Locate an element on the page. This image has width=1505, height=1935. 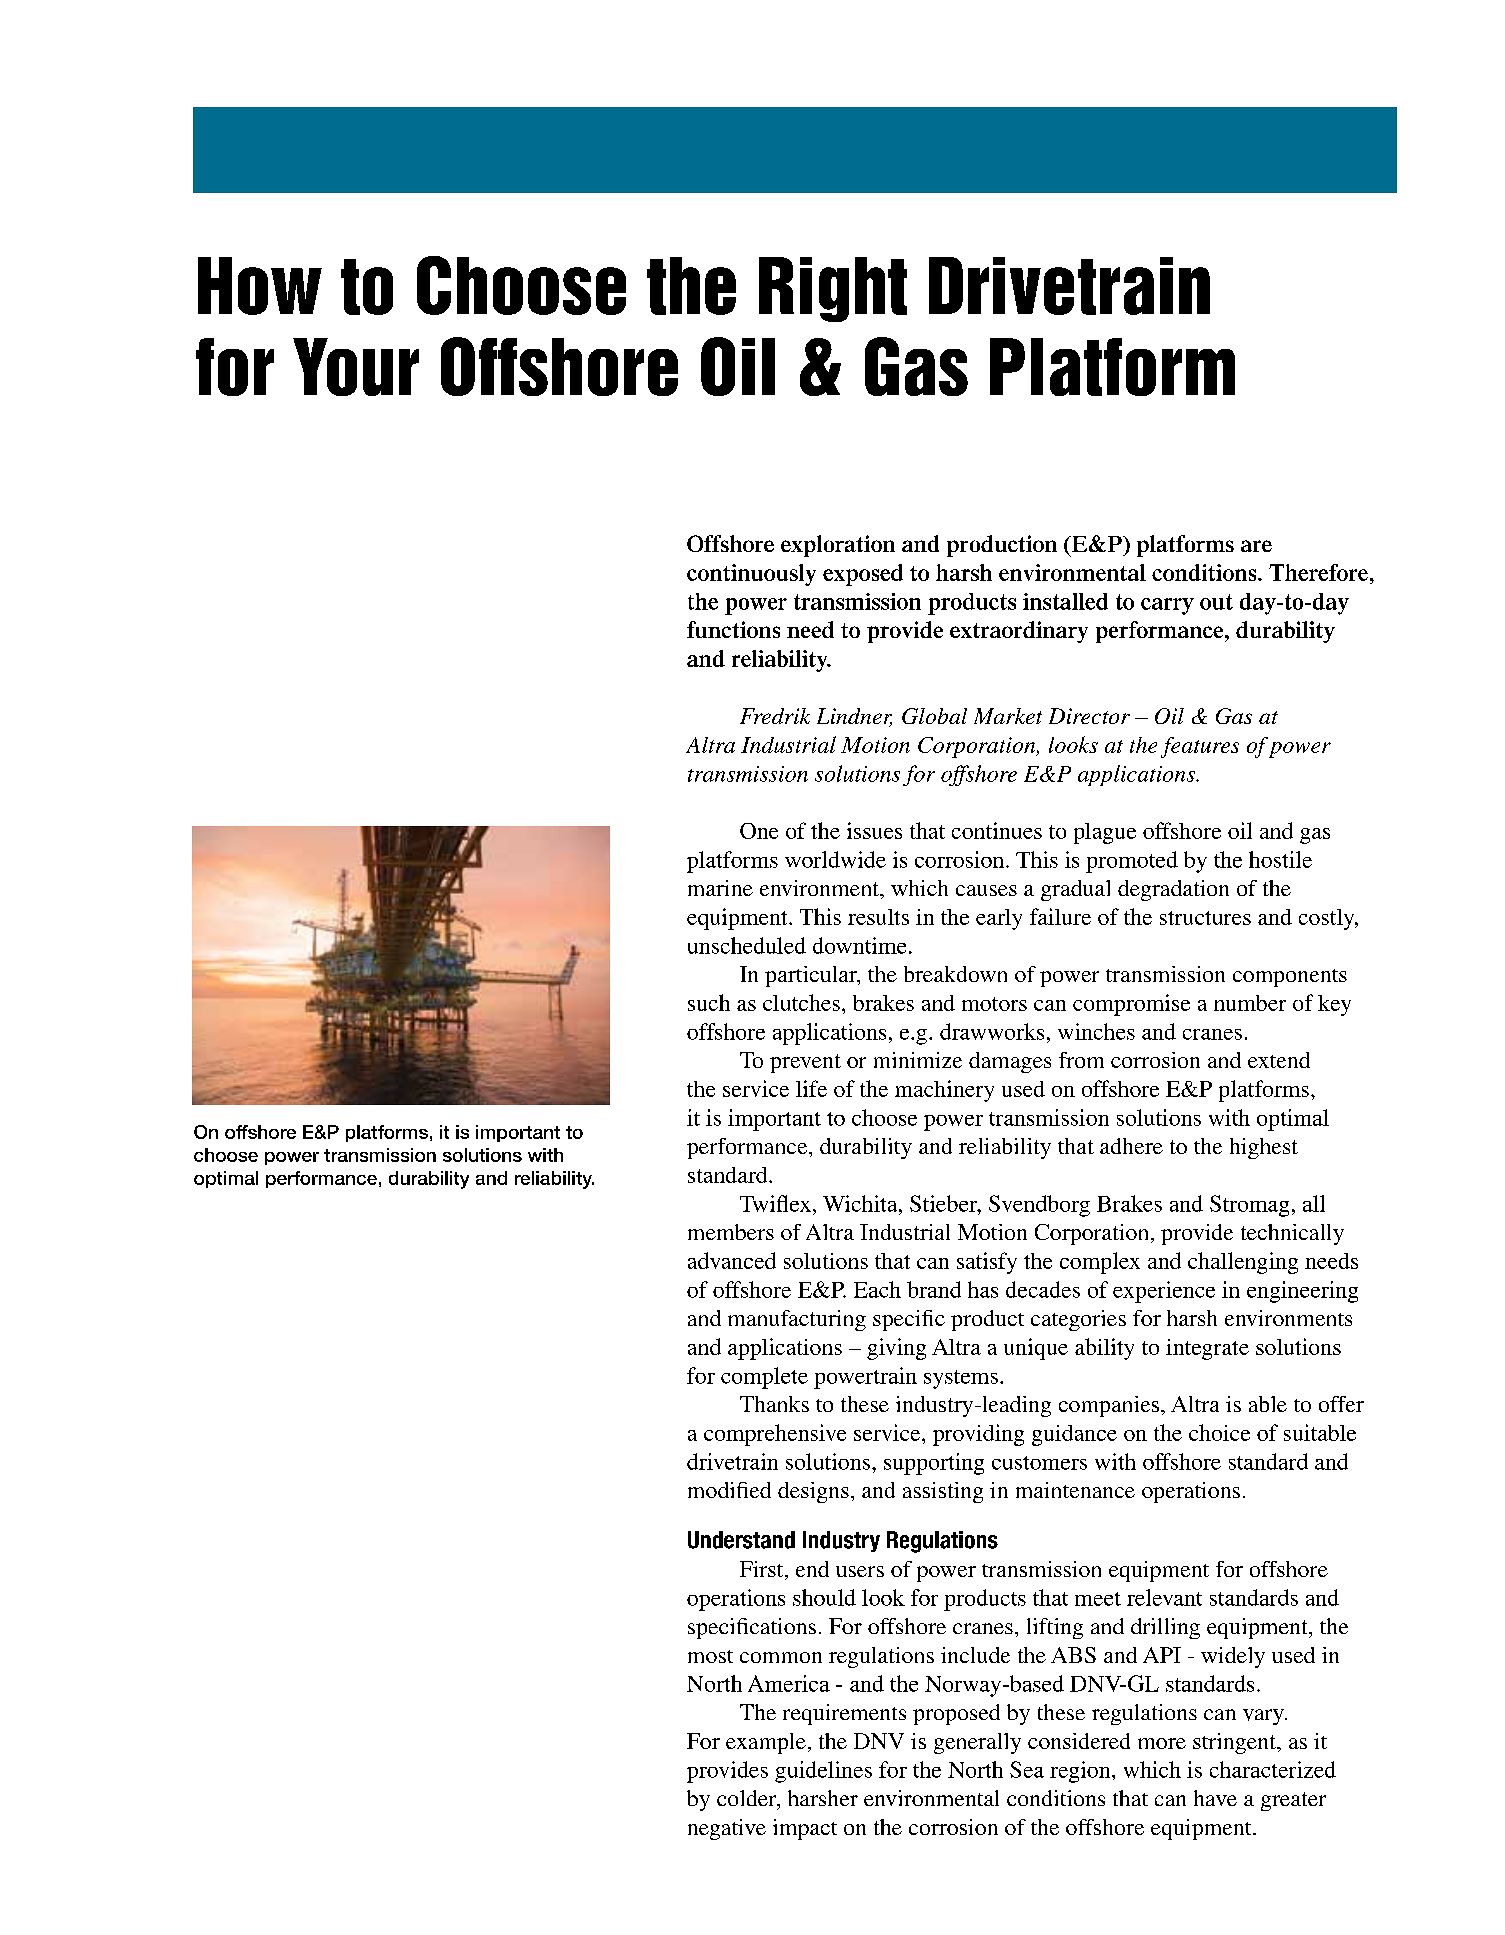
such is located at coordinates (709, 1002).
